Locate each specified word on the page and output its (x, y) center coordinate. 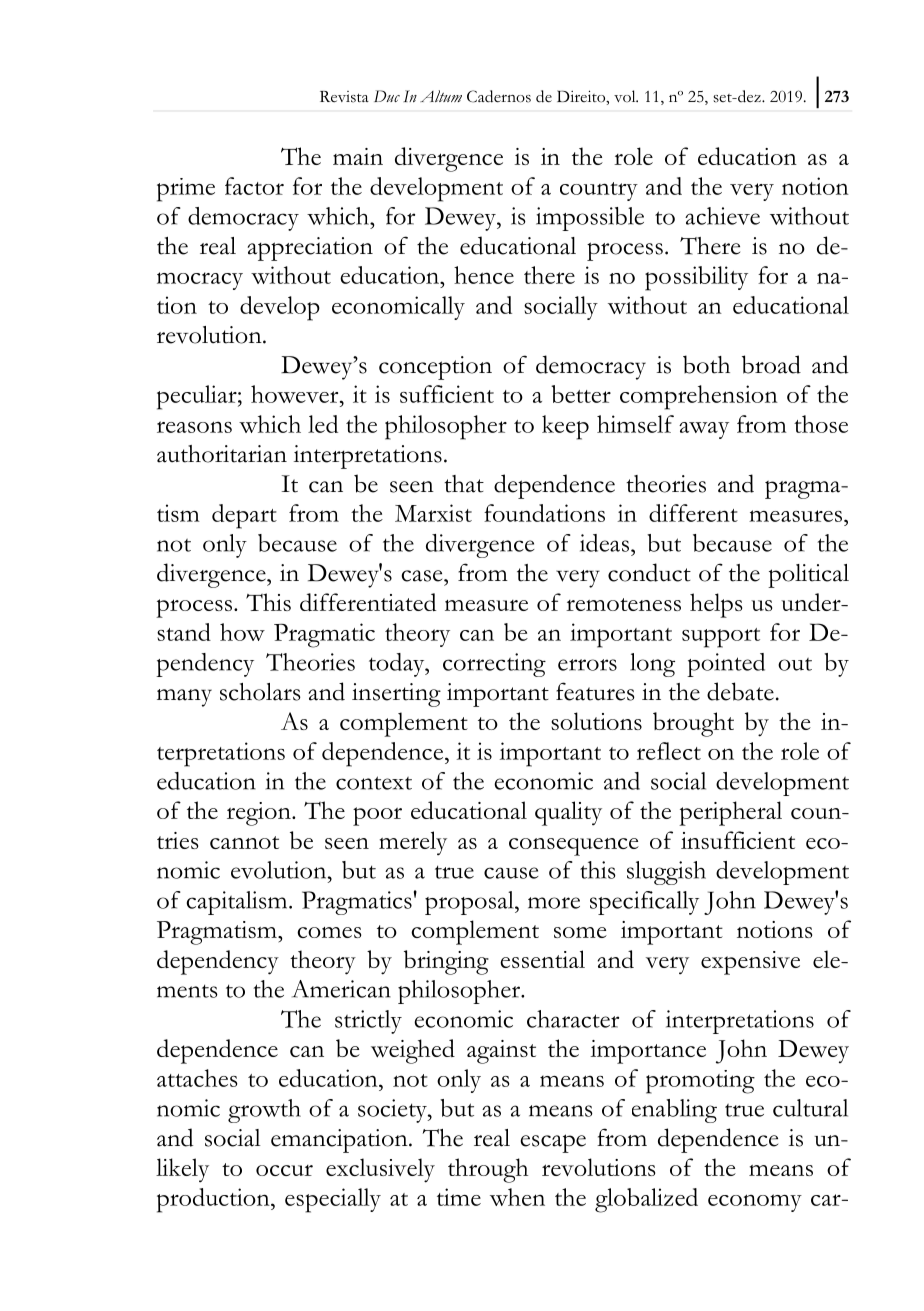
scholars (260, 692)
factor (254, 186)
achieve (722, 216)
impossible (590, 219)
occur (284, 1170)
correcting (494, 665)
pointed (726, 665)
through (488, 1170)
